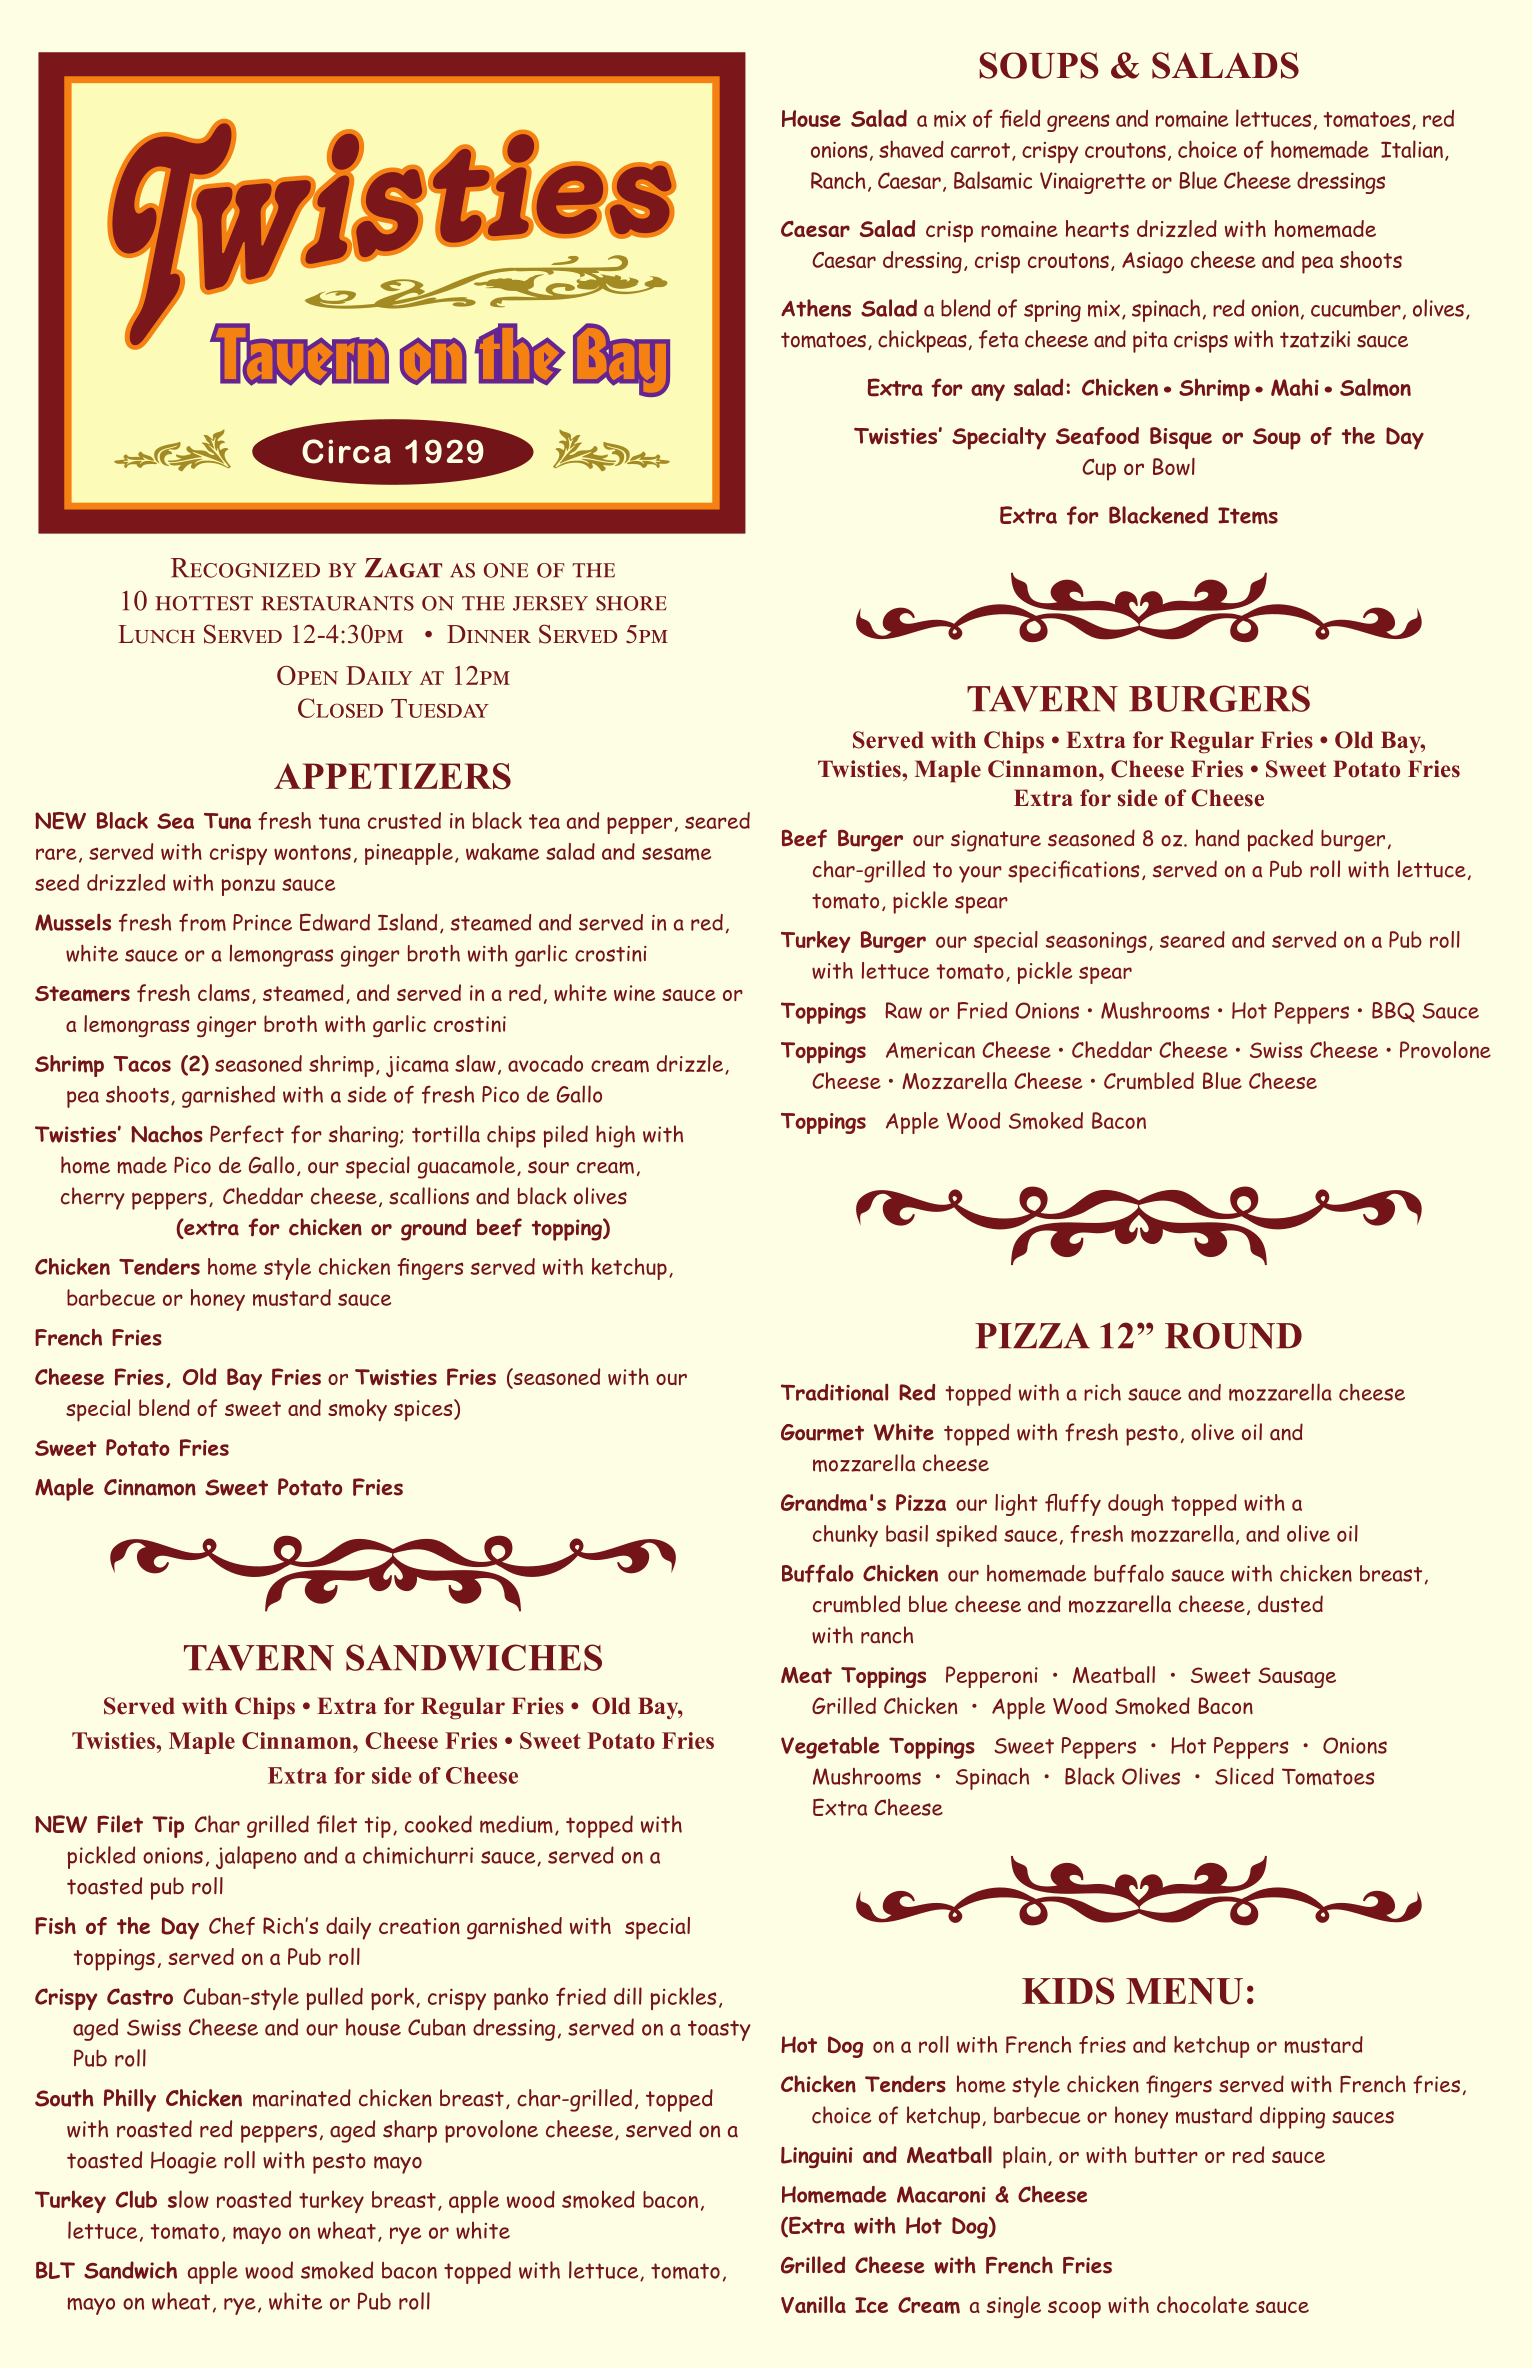  I want to click on slow, so click(188, 2199).
